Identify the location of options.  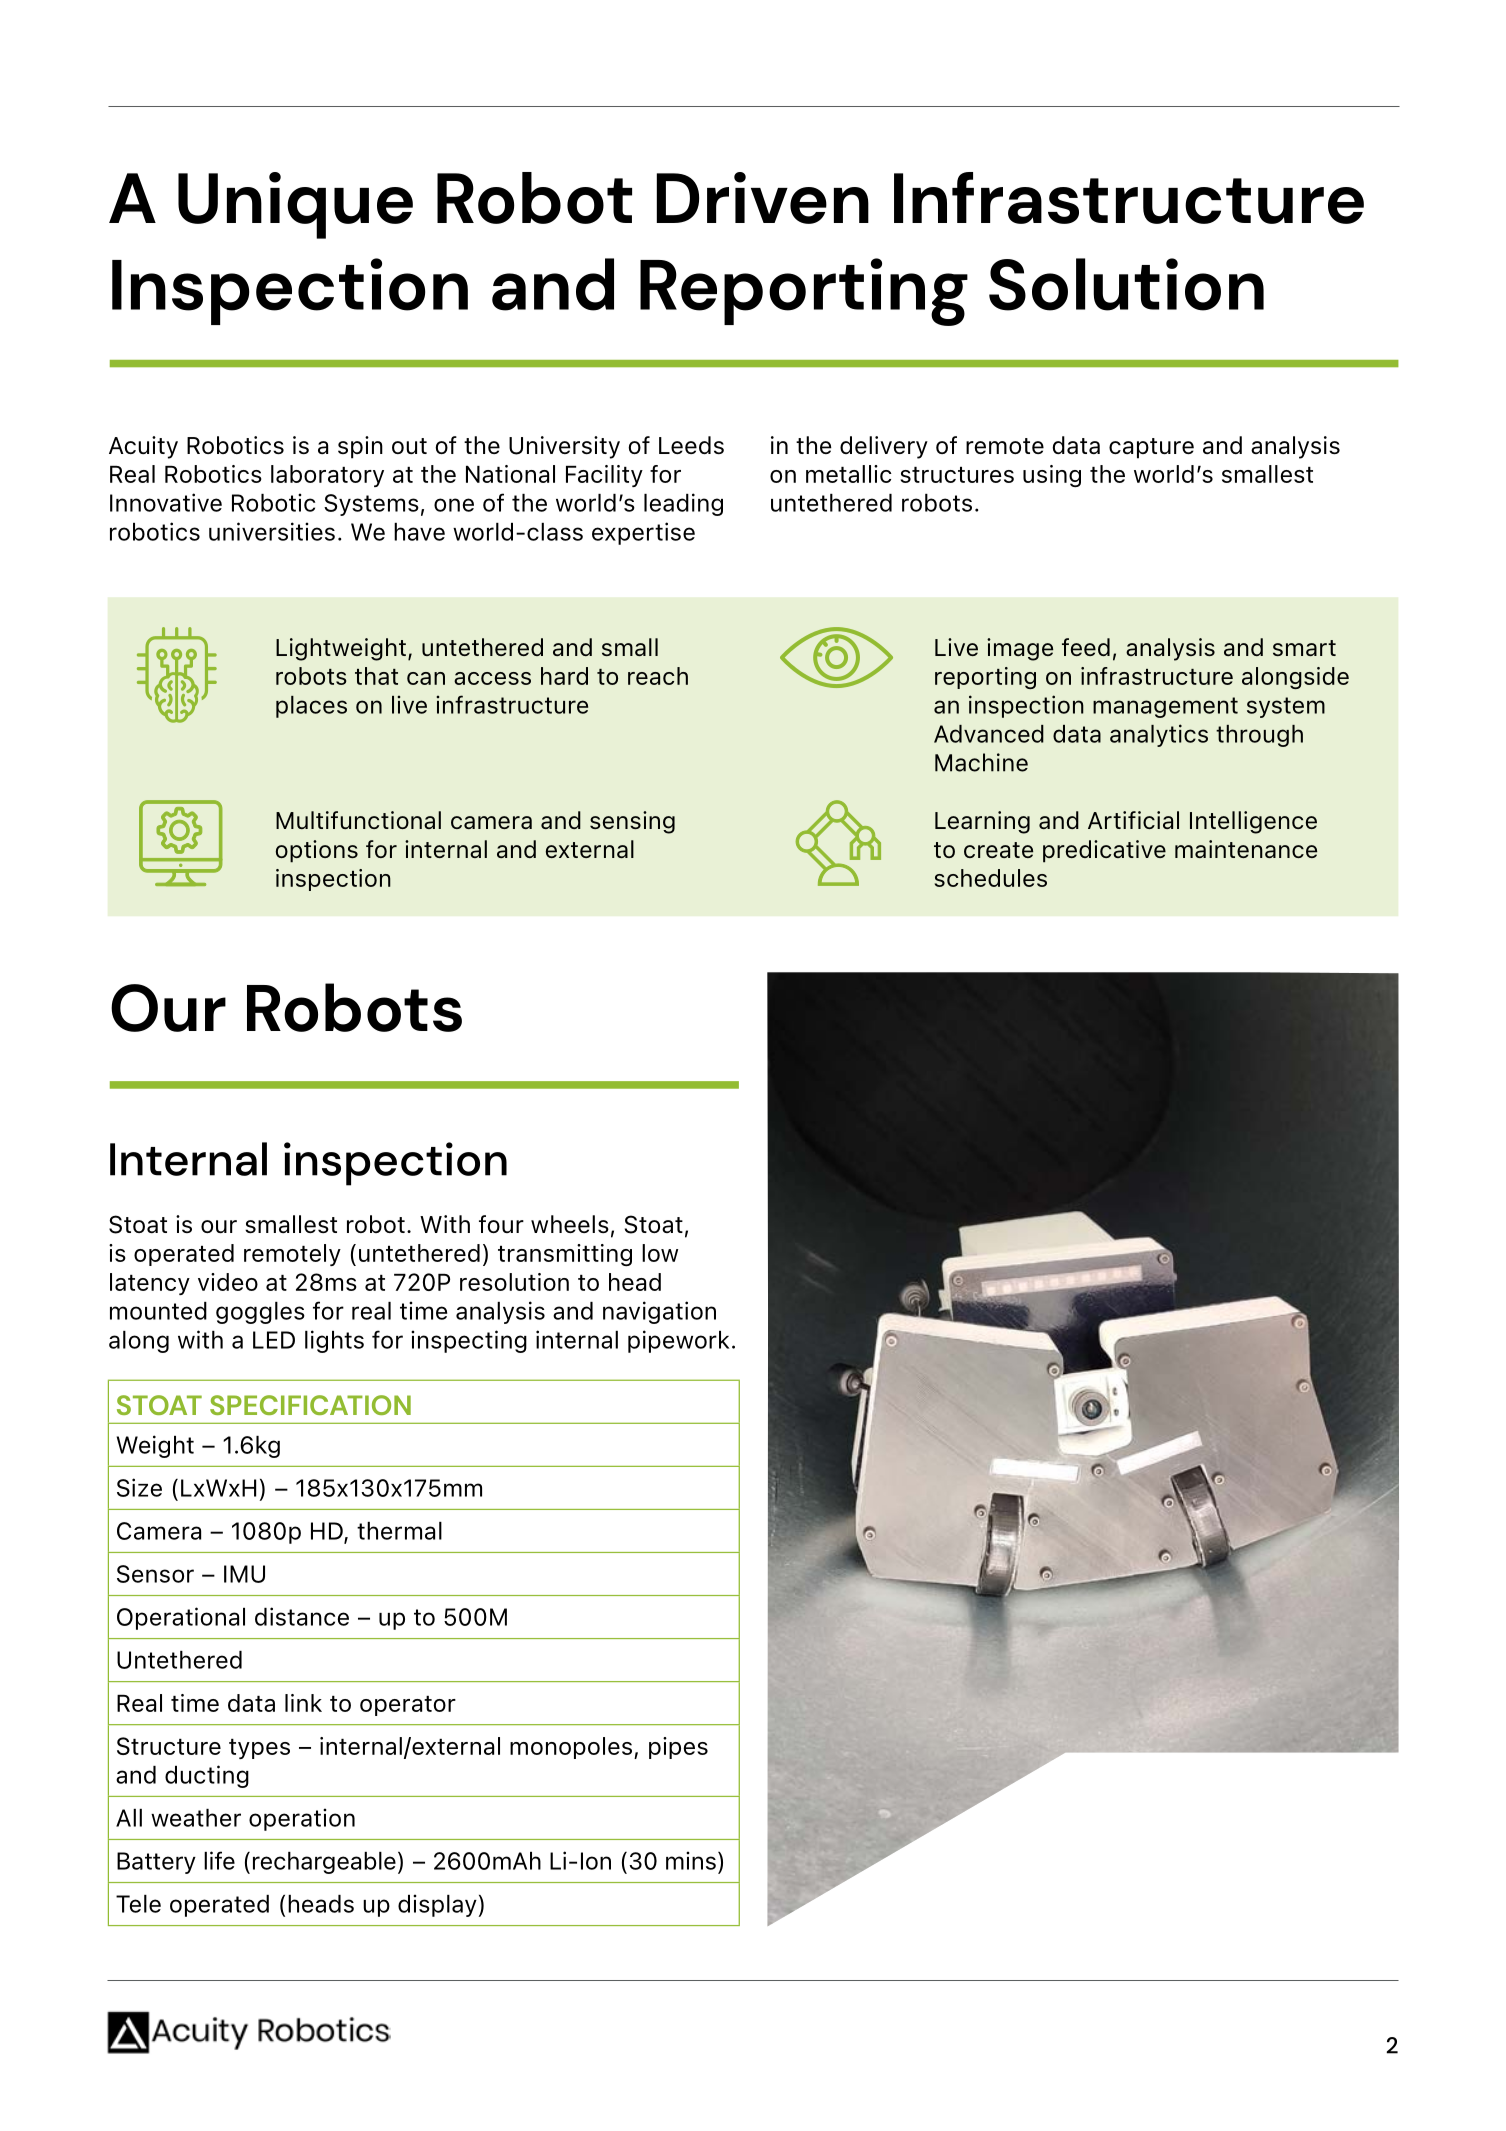
(317, 851).
